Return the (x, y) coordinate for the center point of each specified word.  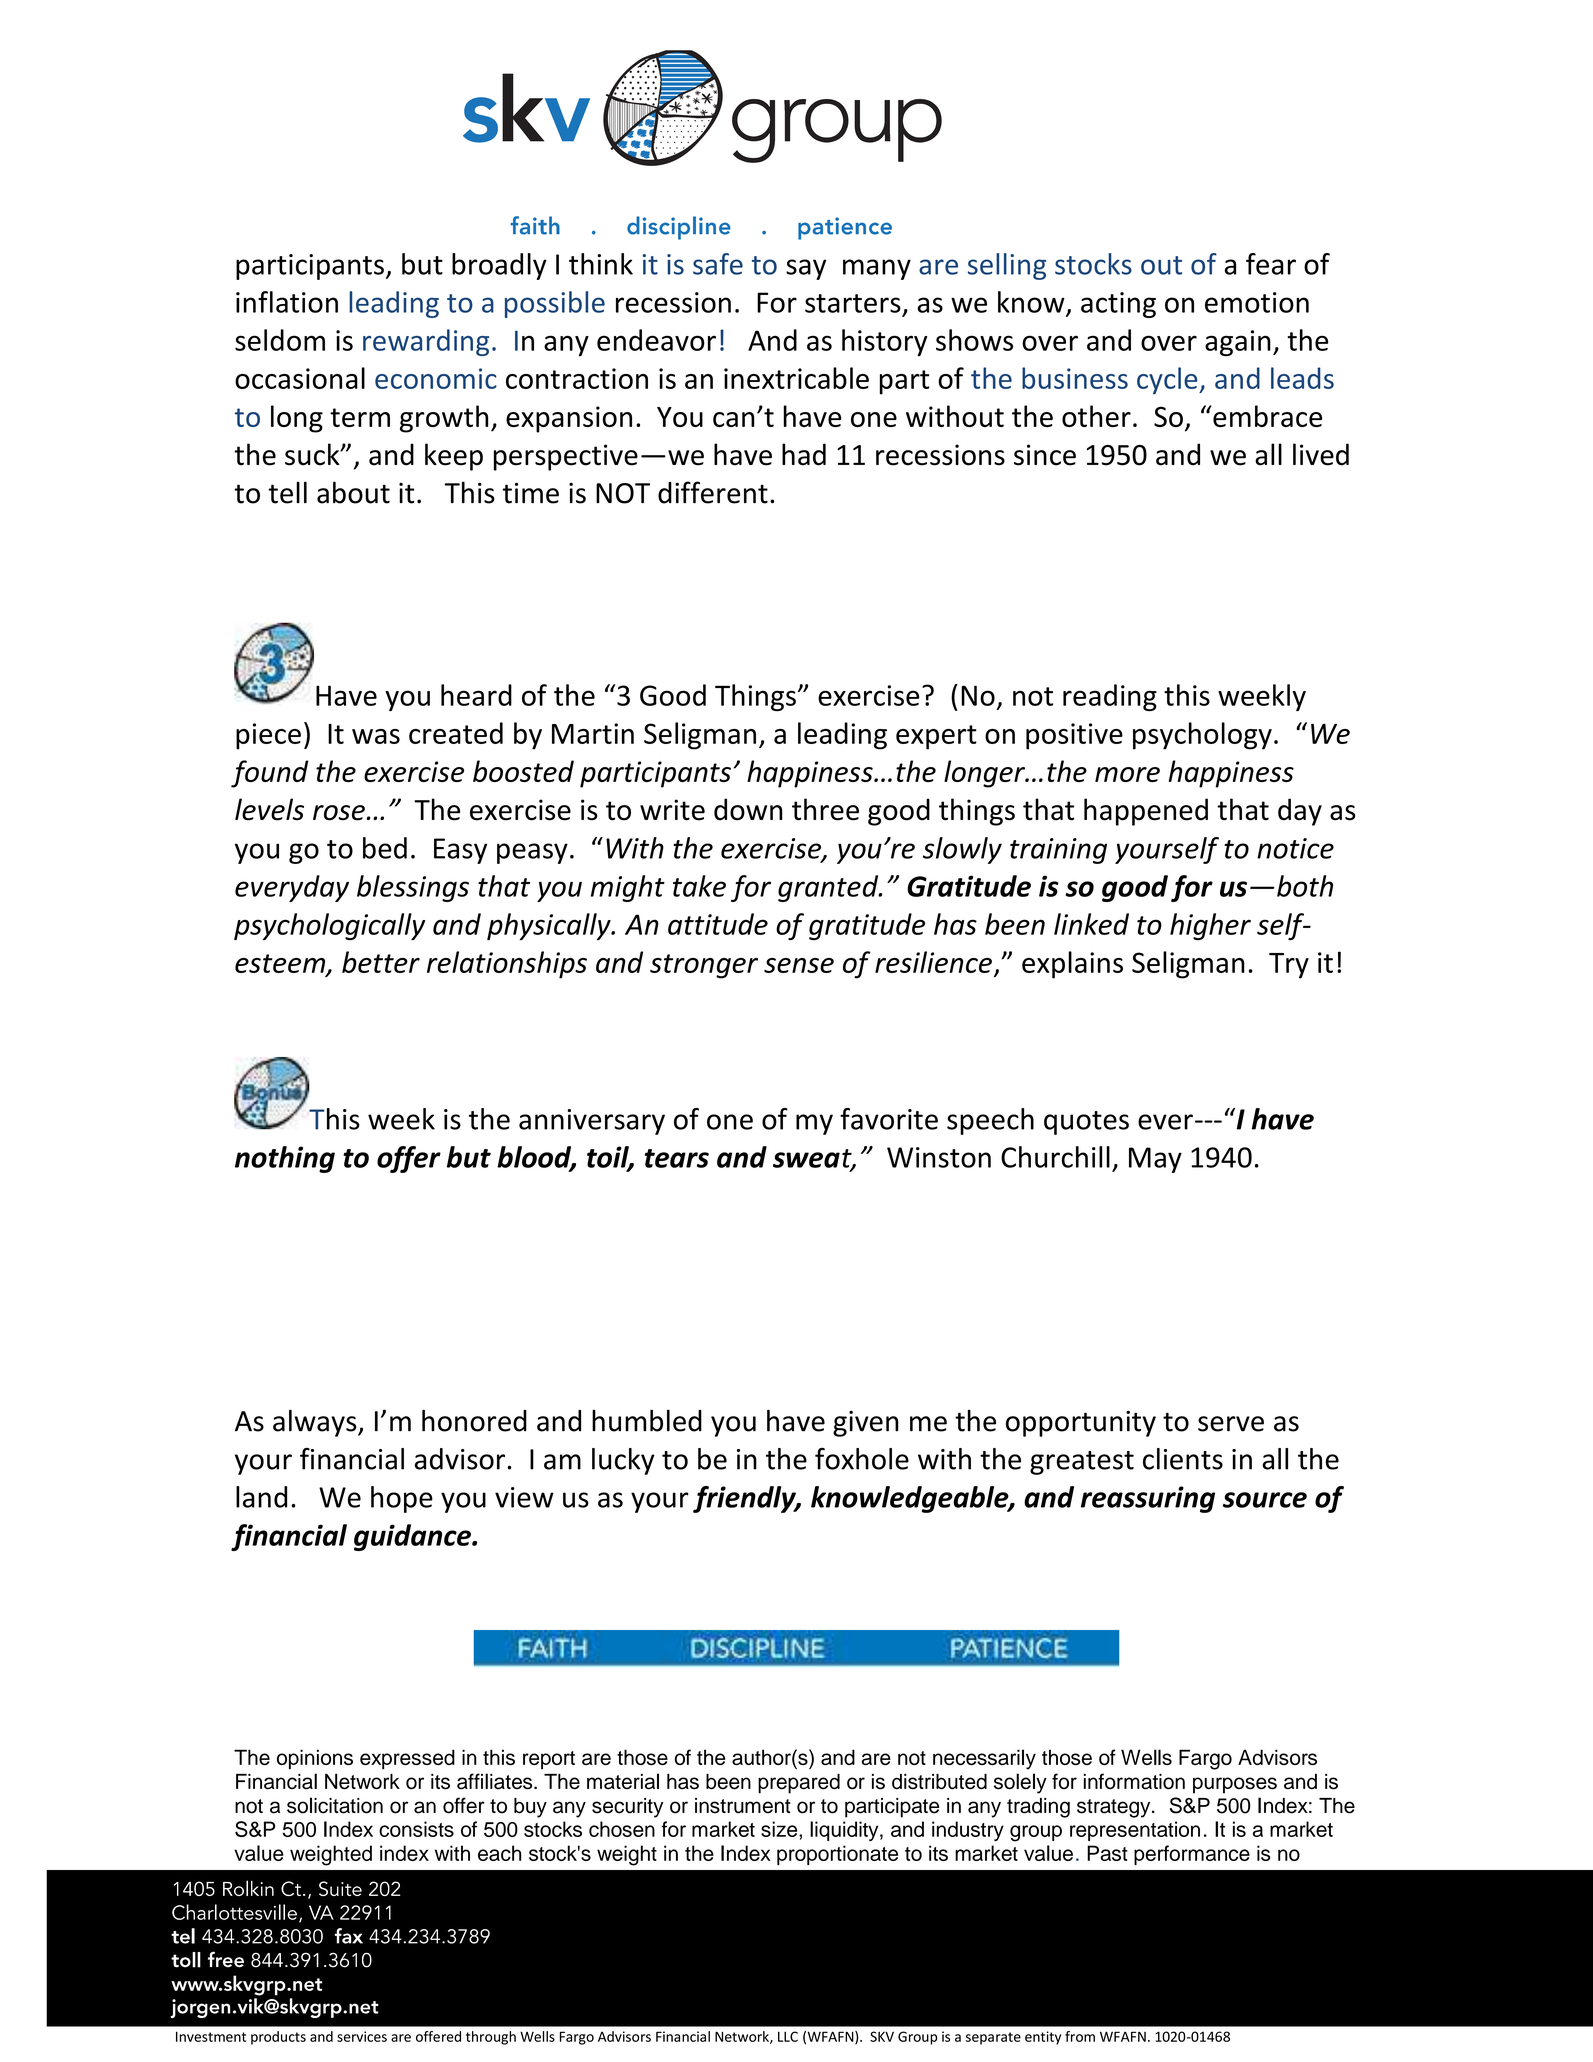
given (866, 1424)
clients (1183, 1459)
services (362, 2036)
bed (385, 848)
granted (829, 888)
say (806, 269)
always (316, 1423)
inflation (287, 302)
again (1238, 343)
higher (1210, 926)
